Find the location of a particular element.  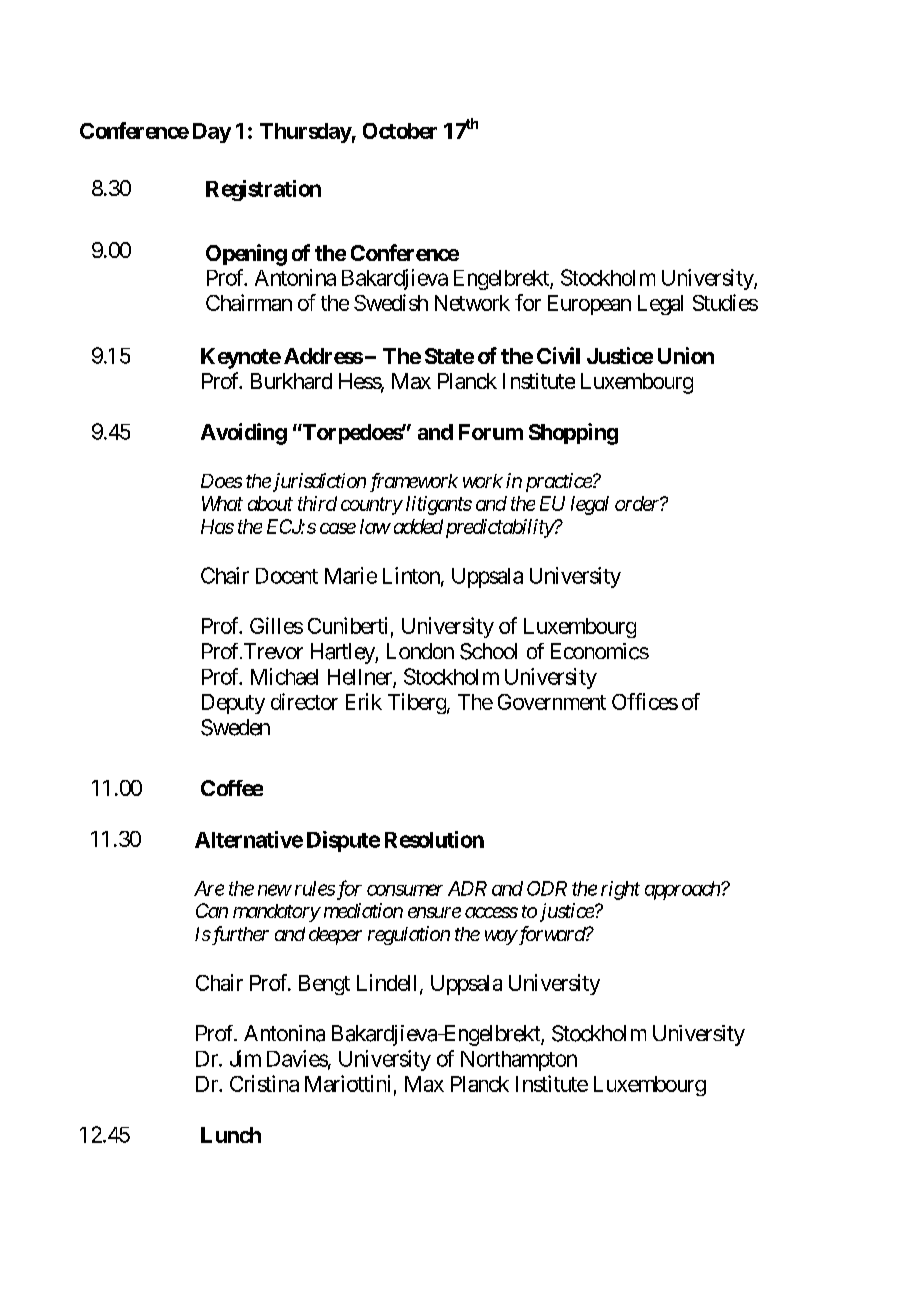

Sweden is located at coordinates (235, 727).
